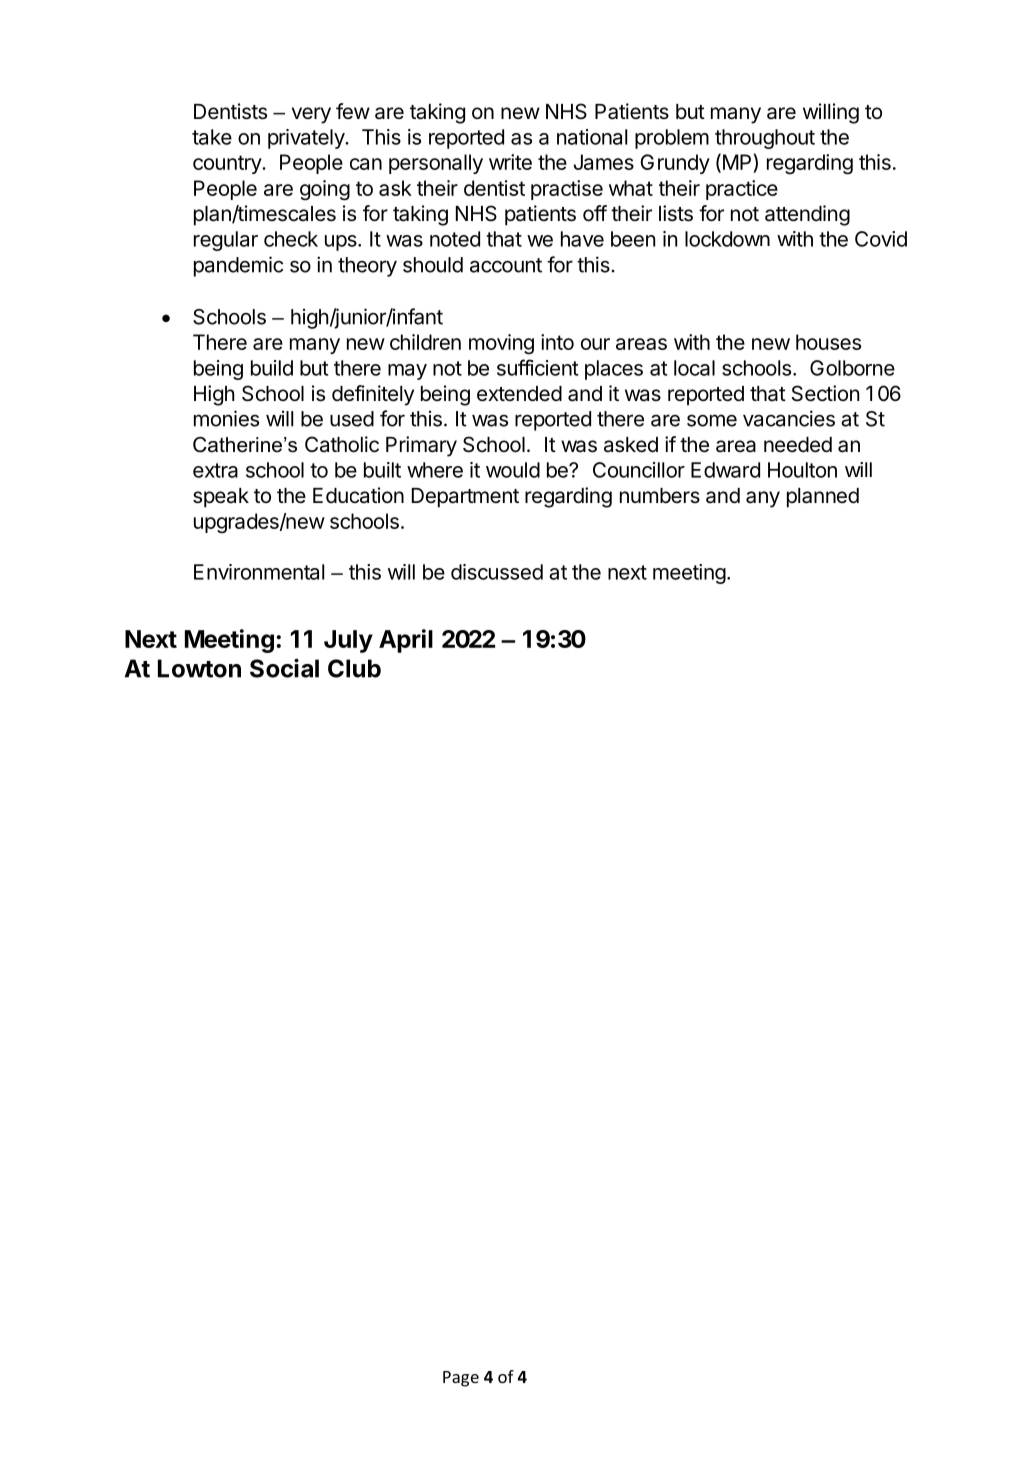  Describe the element at coordinates (307, 139) in the page. I see `privately` at that location.
